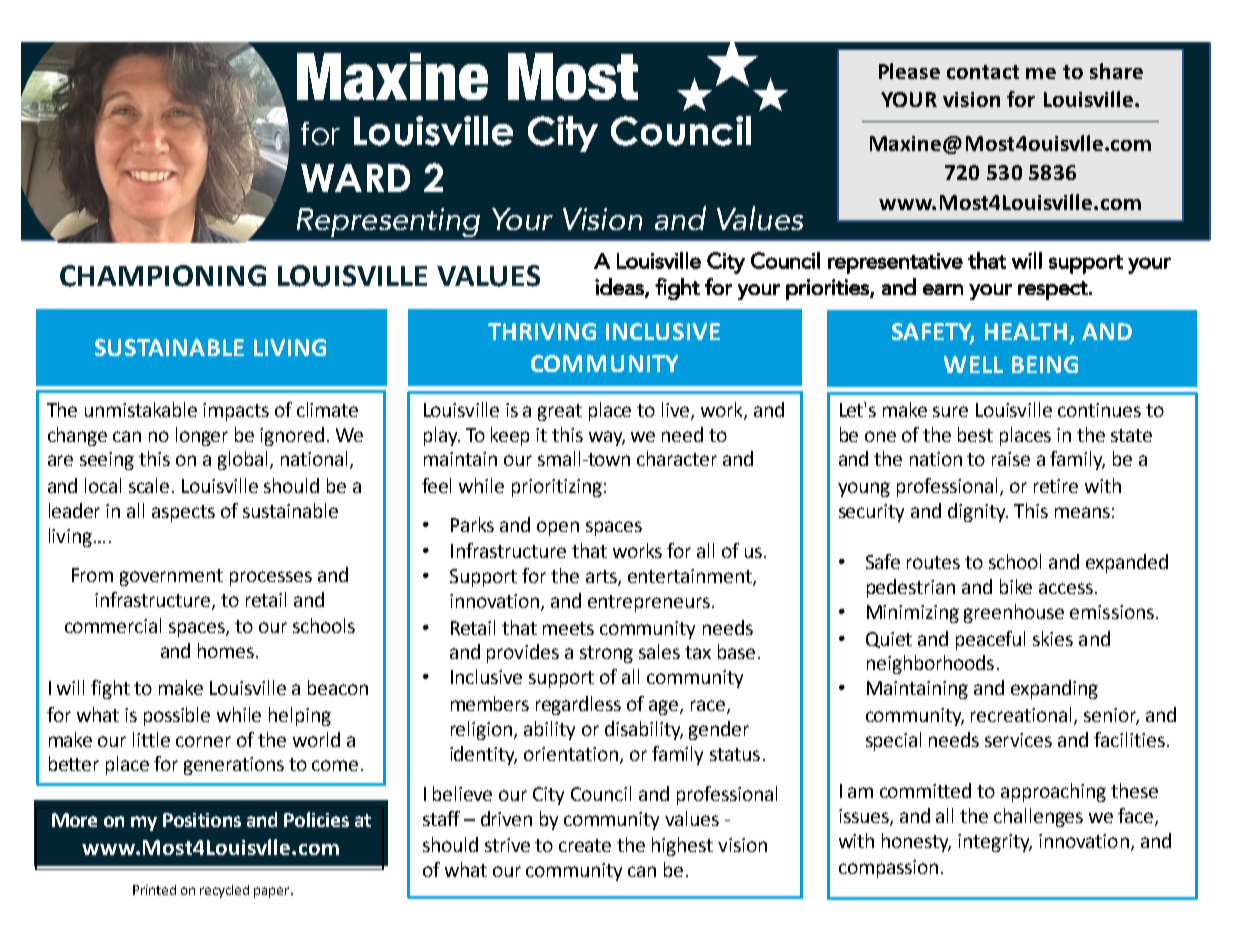 The image size is (1233, 952). What do you see at coordinates (677, 458) in the screenshot?
I see `character` at bounding box center [677, 458].
